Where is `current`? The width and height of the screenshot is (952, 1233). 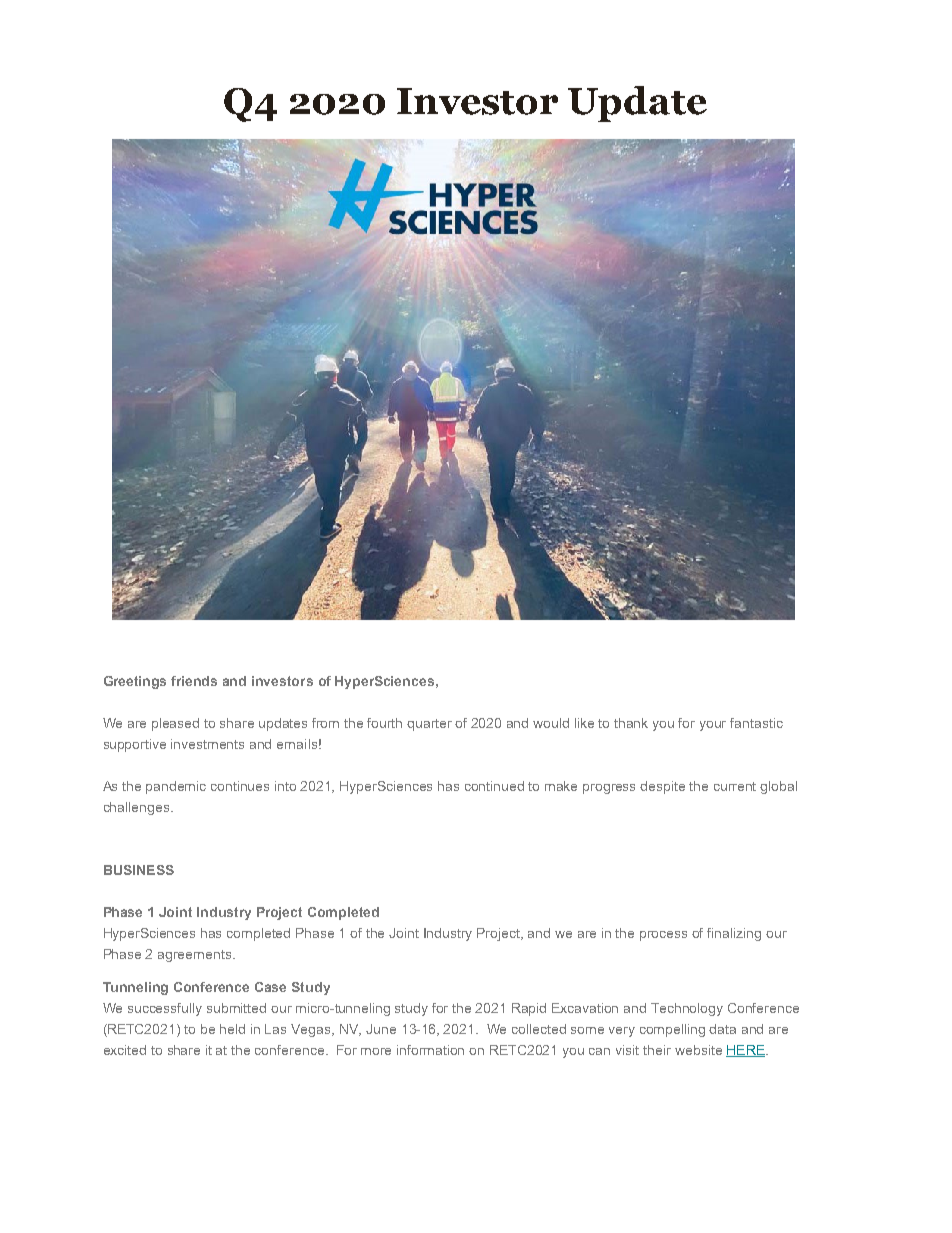 current is located at coordinates (735, 786).
